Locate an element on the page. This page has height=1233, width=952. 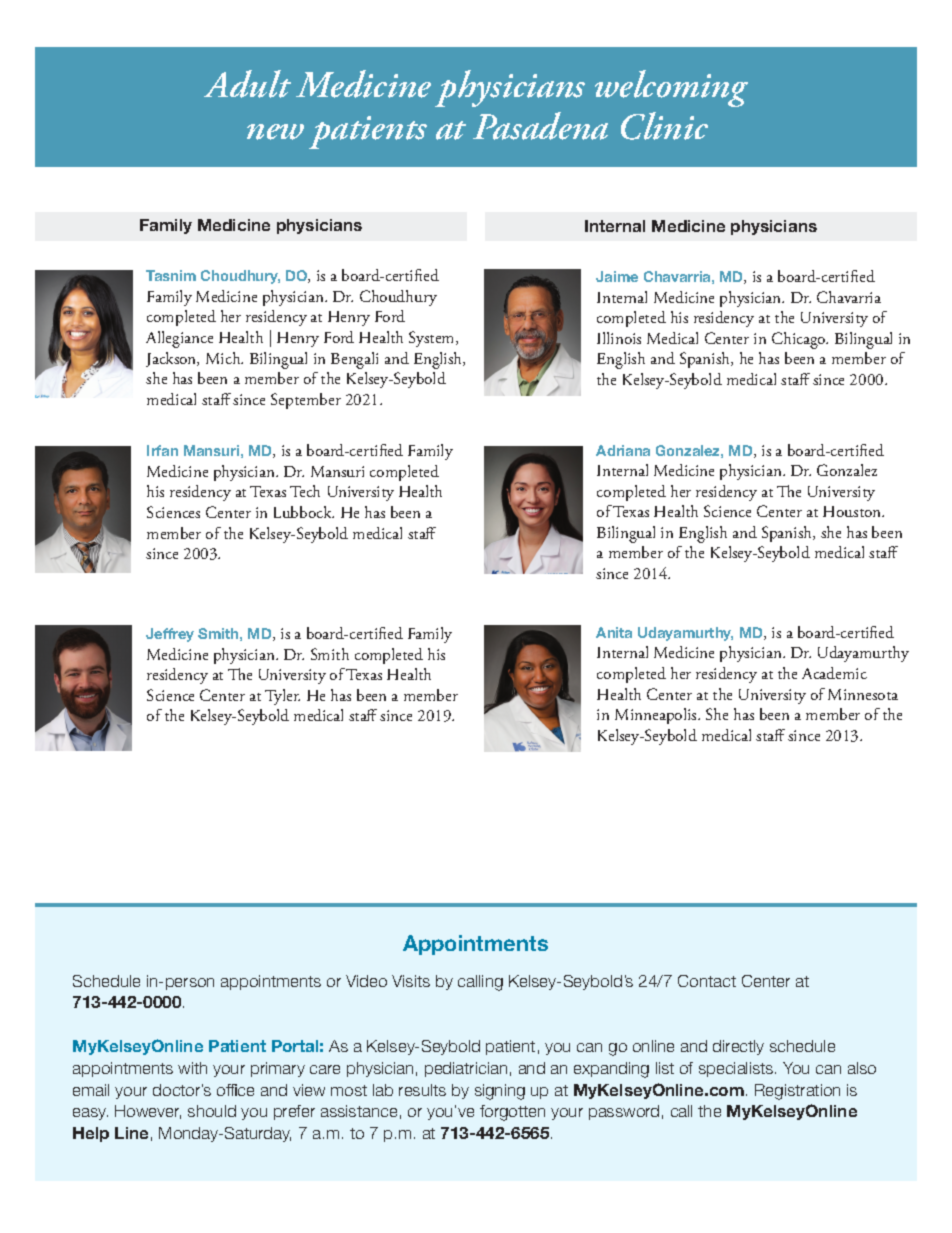
Jeffrey is located at coordinates (170, 635).
